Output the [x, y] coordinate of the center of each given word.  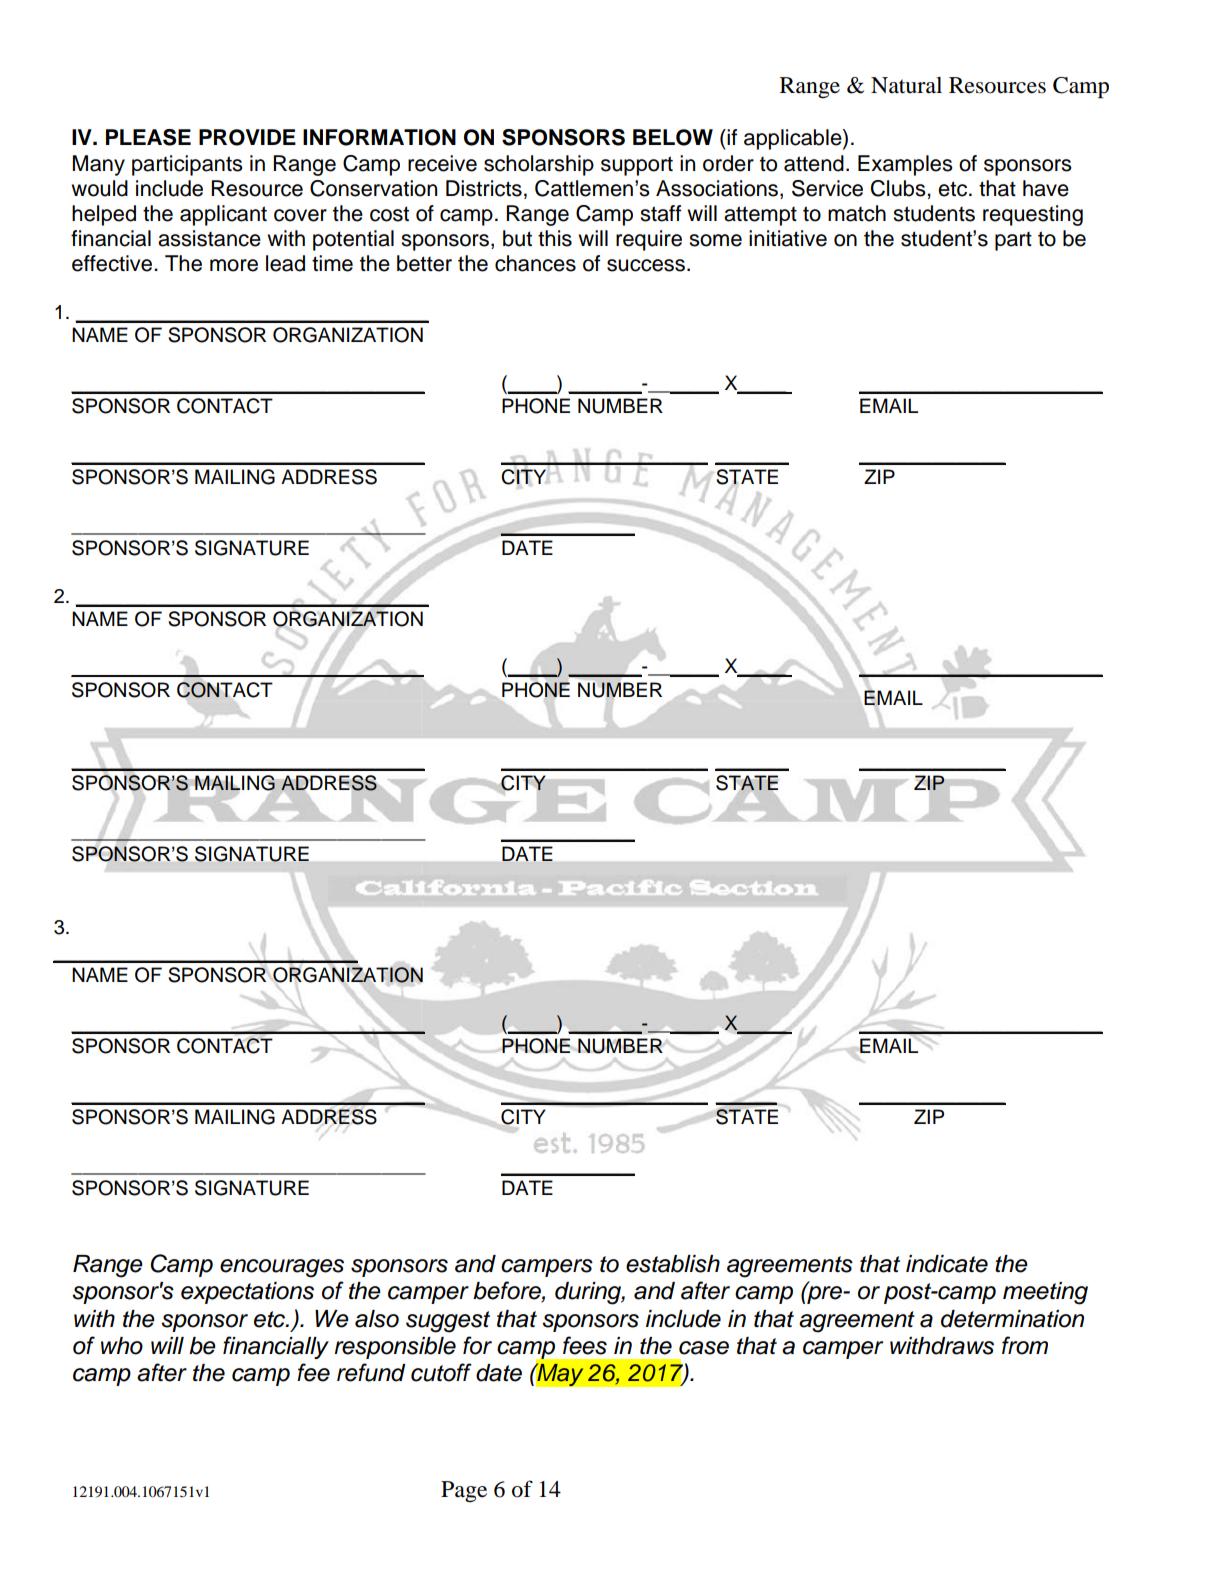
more [234, 265]
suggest [448, 1322]
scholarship [539, 165]
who [122, 1346]
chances [535, 263]
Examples [905, 165]
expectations [247, 1293]
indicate [947, 1264]
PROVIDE [247, 137]
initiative [788, 238]
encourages [282, 1268]
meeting [1045, 1293]
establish [673, 1264]
